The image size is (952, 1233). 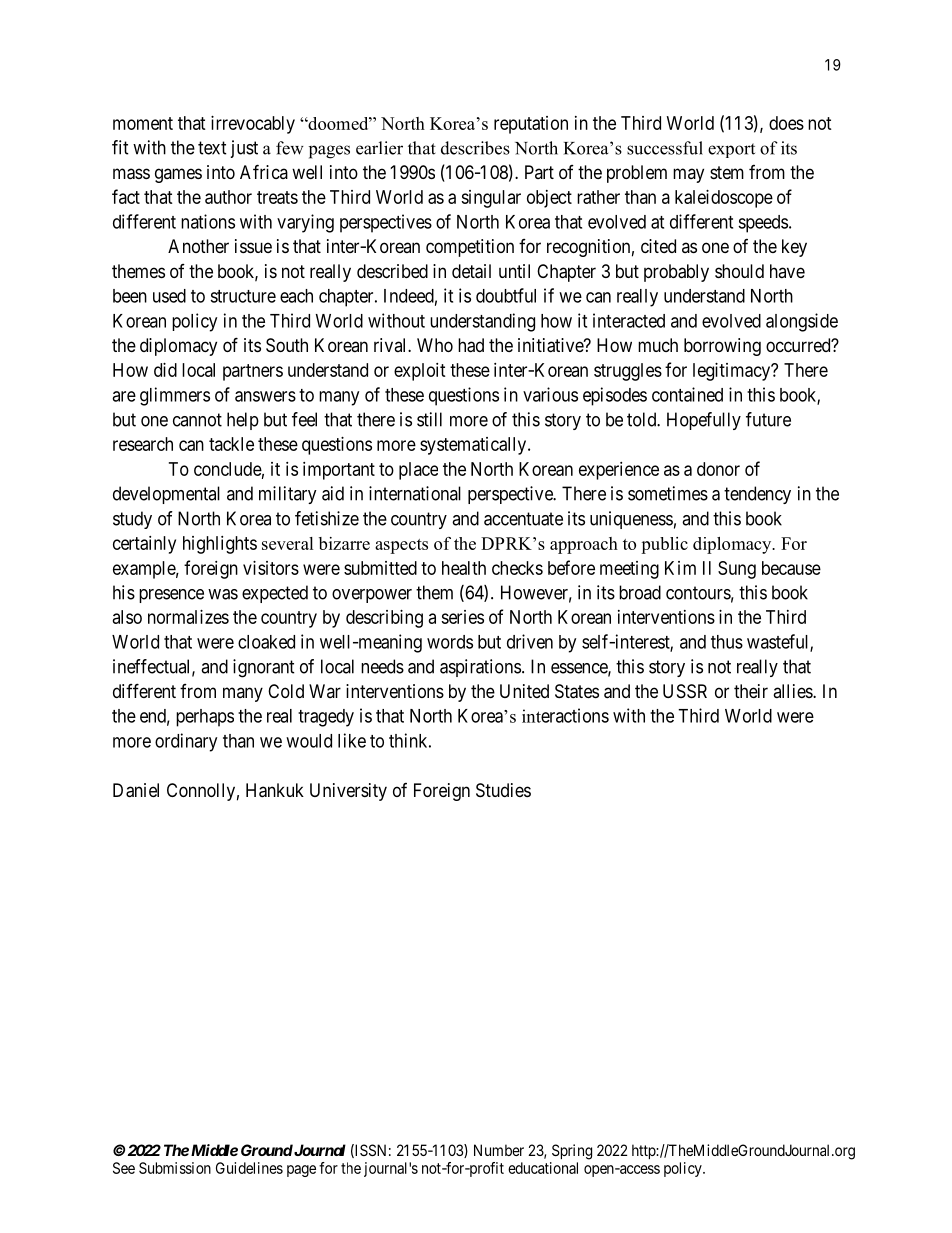 I want to click on thus, so click(x=727, y=642).
